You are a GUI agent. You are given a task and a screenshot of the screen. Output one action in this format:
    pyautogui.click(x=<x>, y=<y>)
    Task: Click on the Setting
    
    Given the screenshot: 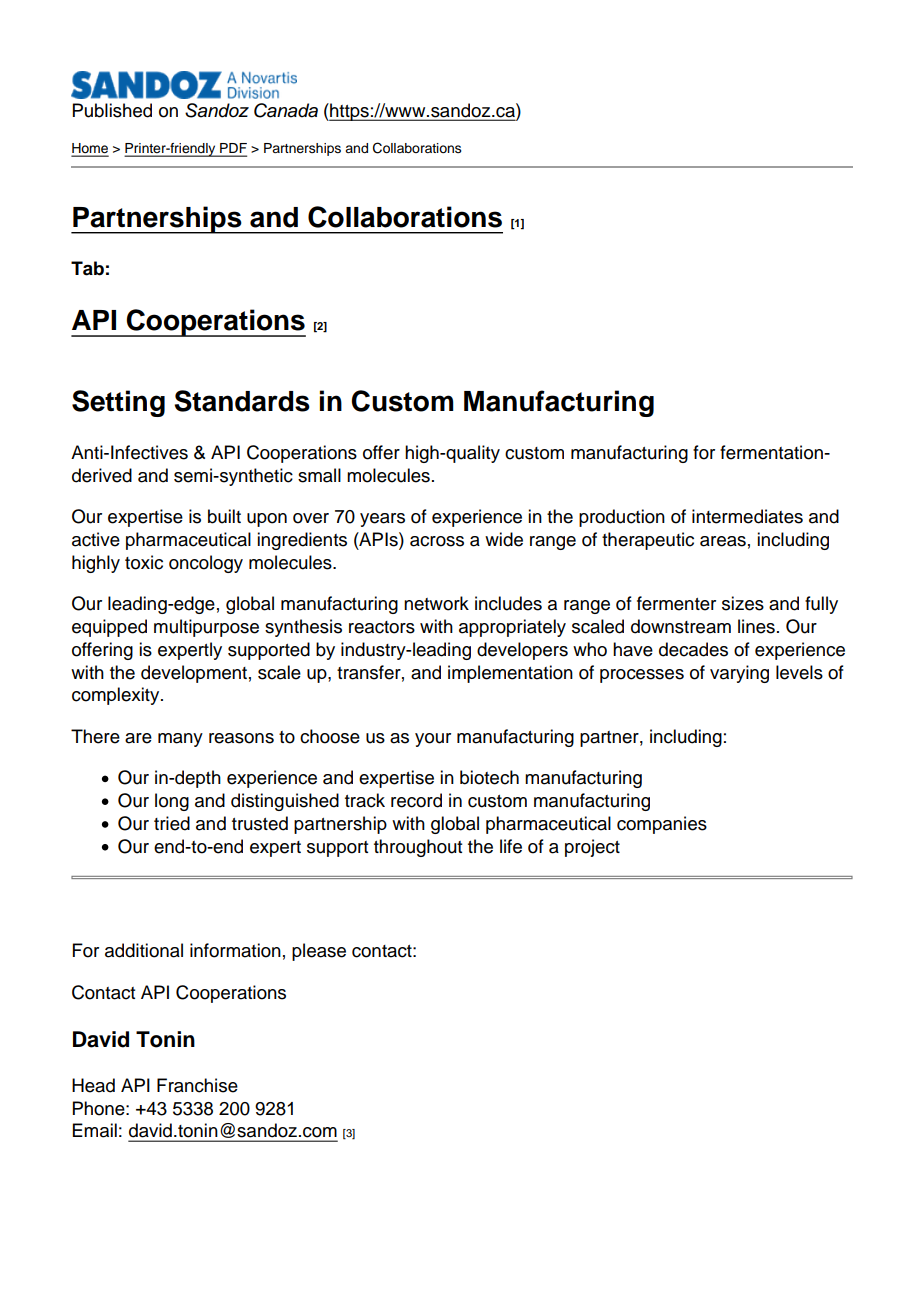 What is the action you would take?
    pyautogui.click(x=118, y=403)
